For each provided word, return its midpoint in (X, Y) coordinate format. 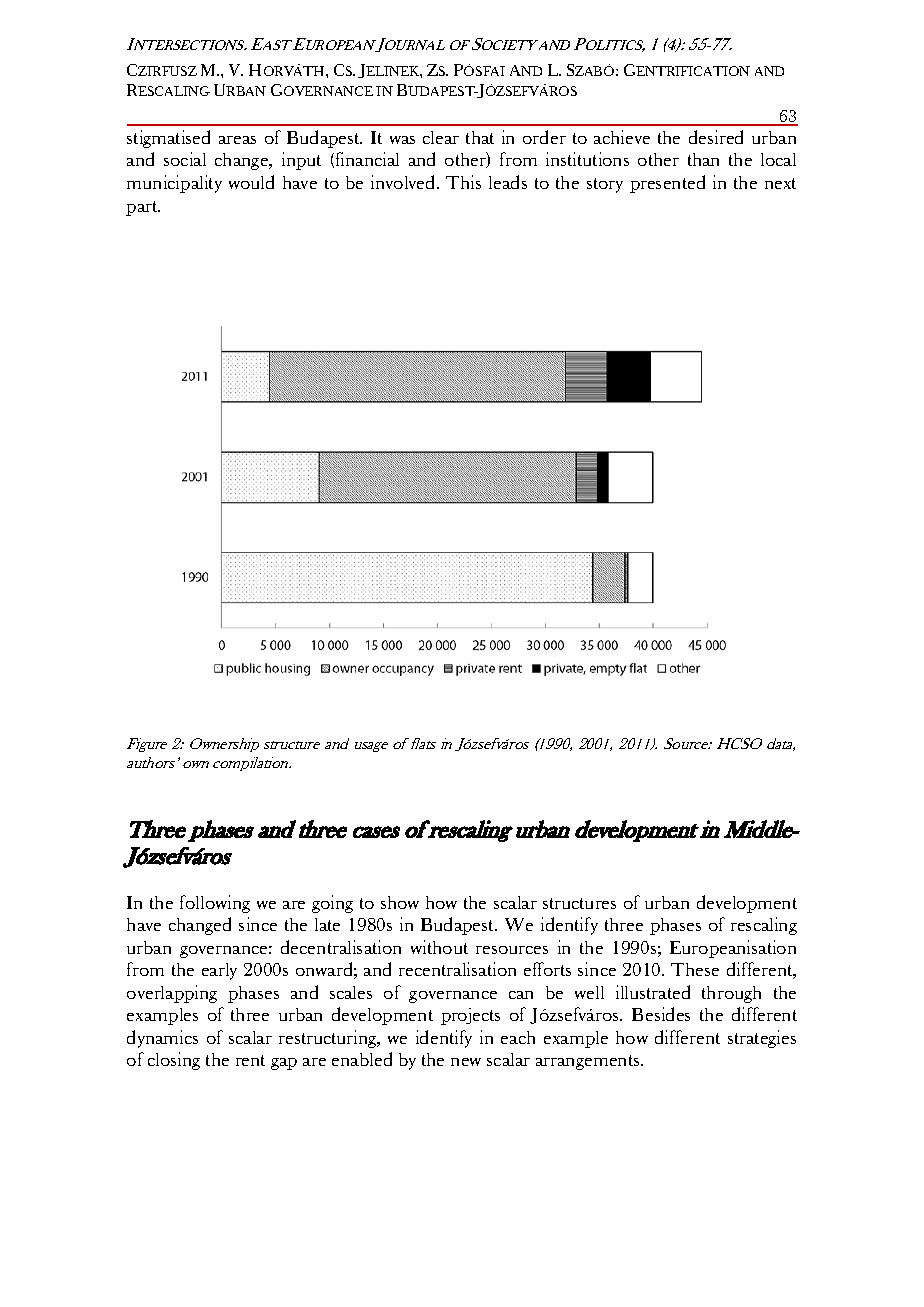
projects (470, 1016)
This (463, 182)
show (400, 902)
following (215, 904)
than (703, 159)
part (143, 208)
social (185, 159)
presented (667, 184)
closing (174, 1061)
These (695, 969)
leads (508, 182)
